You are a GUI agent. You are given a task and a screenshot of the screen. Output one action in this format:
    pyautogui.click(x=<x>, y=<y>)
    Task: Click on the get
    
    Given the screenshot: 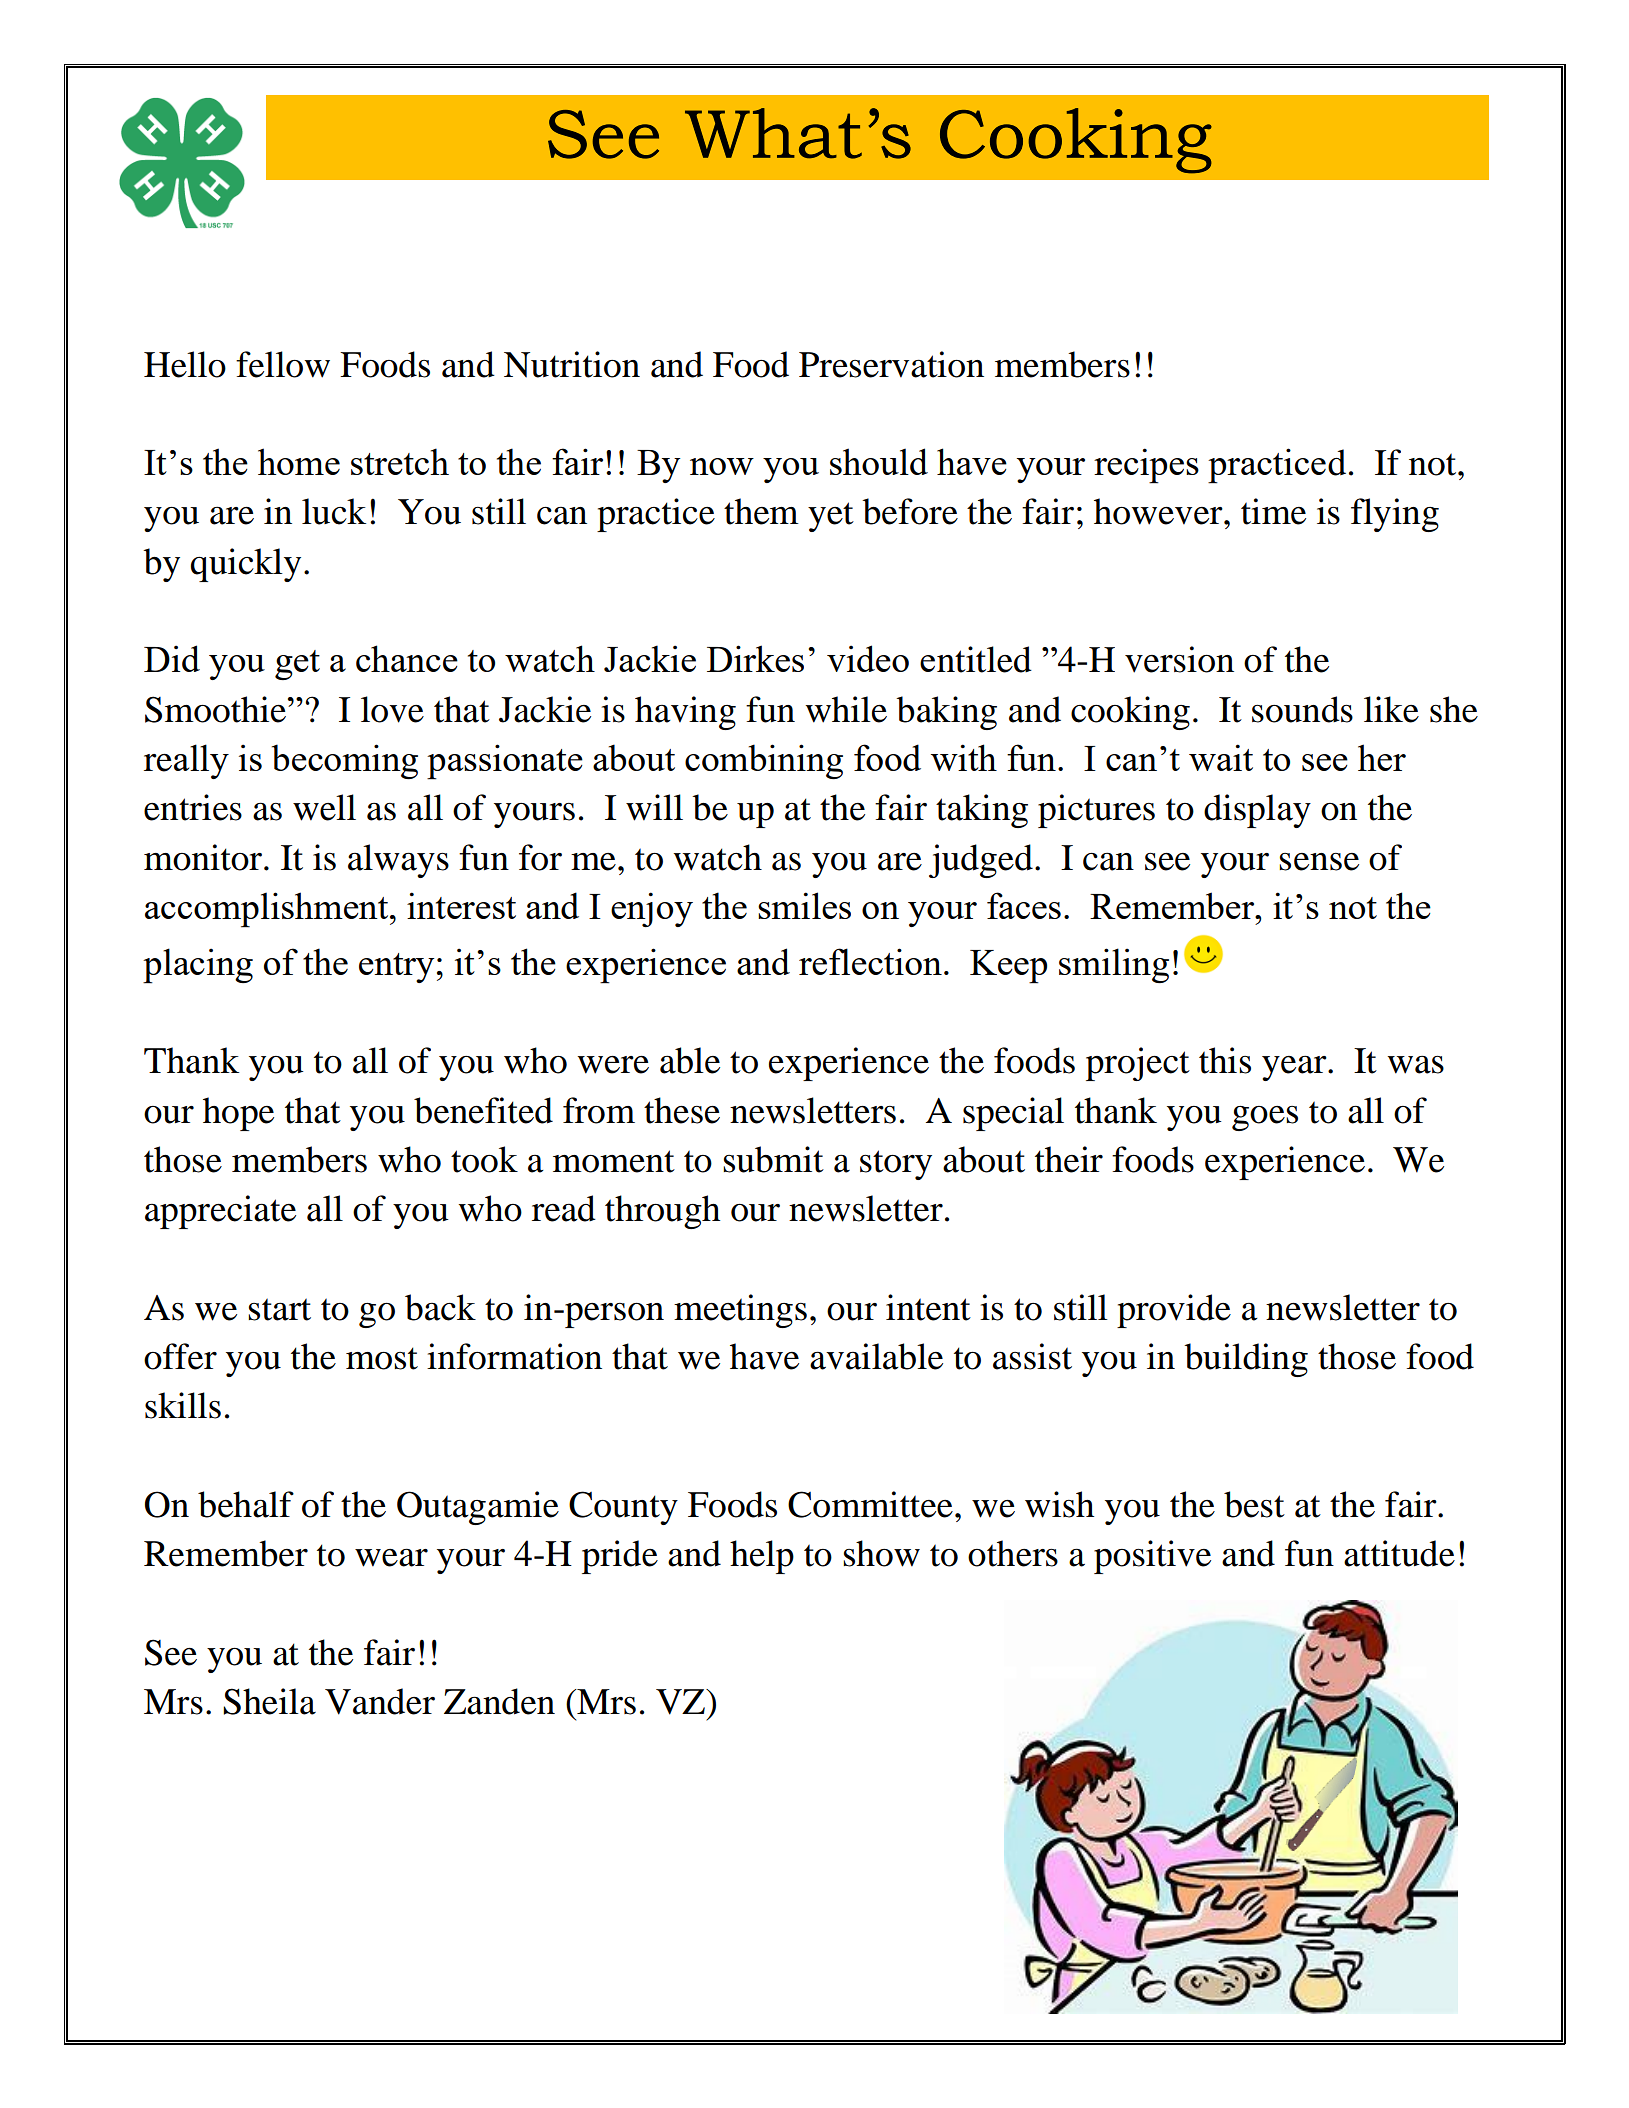 What is the action you would take?
    pyautogui.click(x=297, y=665)
